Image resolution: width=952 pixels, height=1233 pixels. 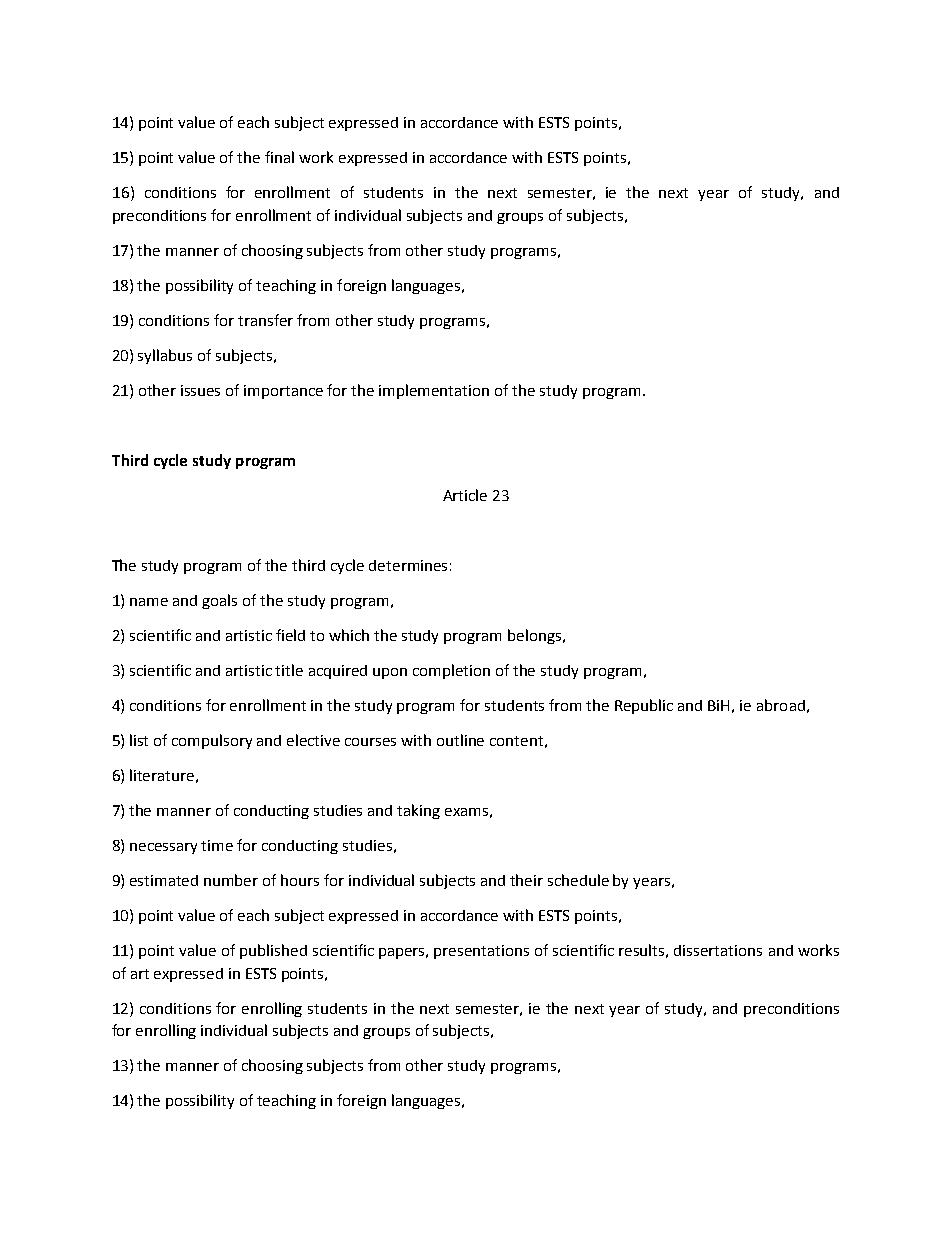 What do you see at coordinates (219, 601) in the screenshot?
I see `goals` at bounding box center [219, 601].
